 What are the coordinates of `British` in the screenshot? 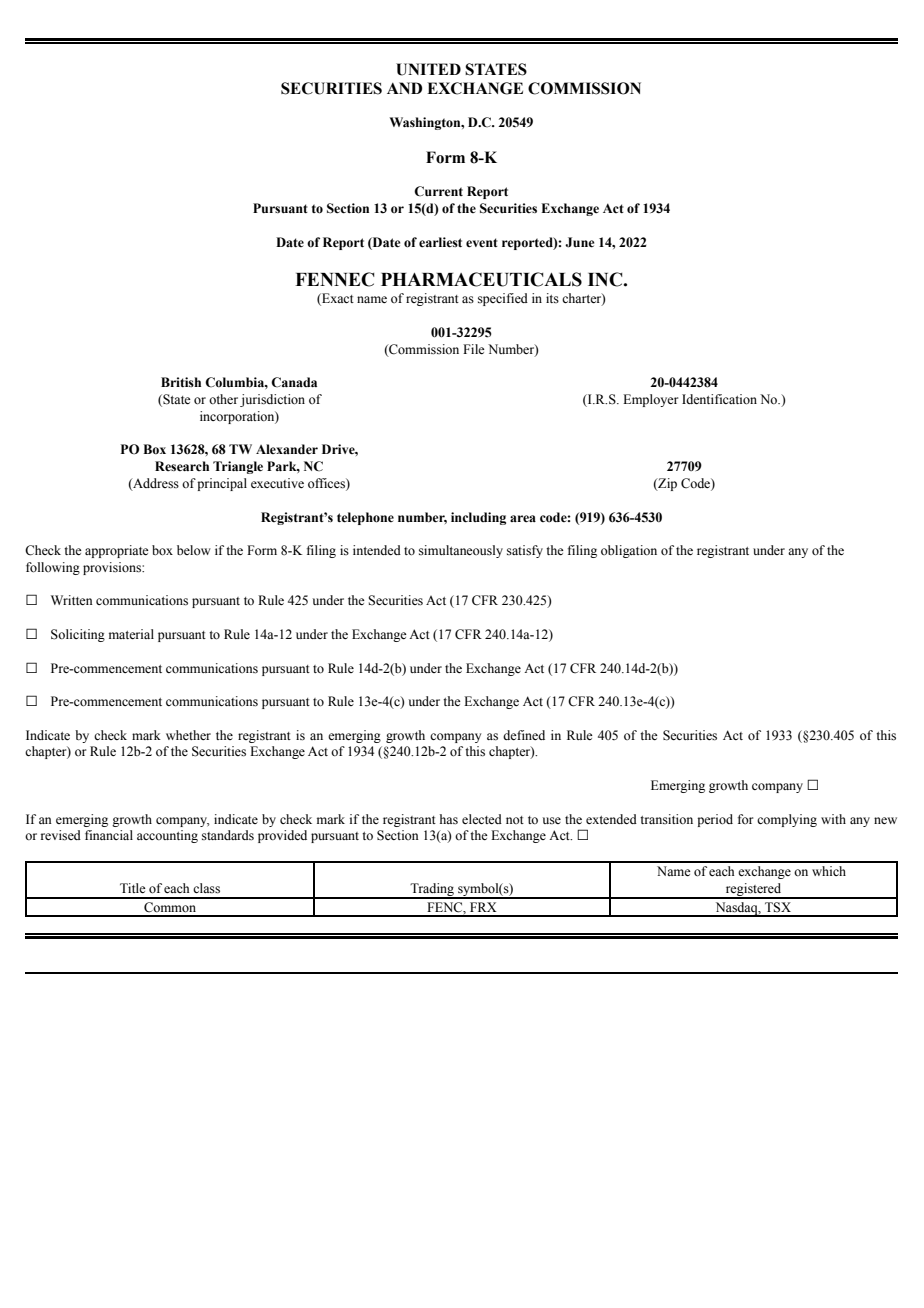 It's located at (181, 382).
